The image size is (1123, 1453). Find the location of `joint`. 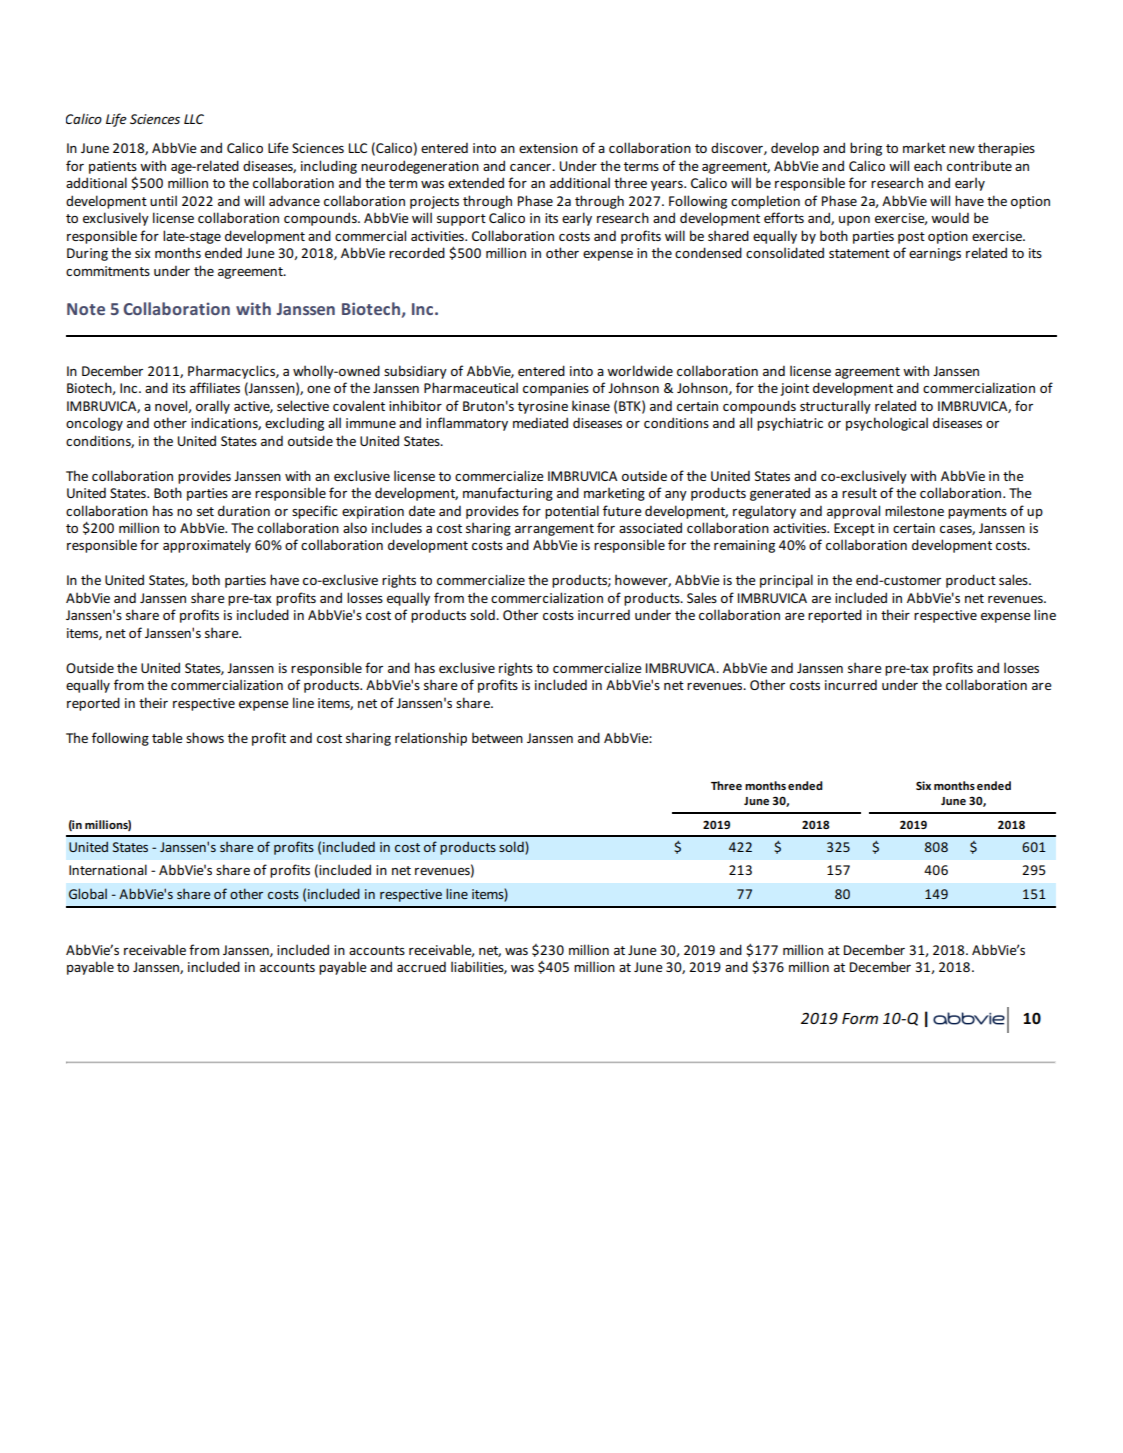

joint is located at coordinates (794, 389).
